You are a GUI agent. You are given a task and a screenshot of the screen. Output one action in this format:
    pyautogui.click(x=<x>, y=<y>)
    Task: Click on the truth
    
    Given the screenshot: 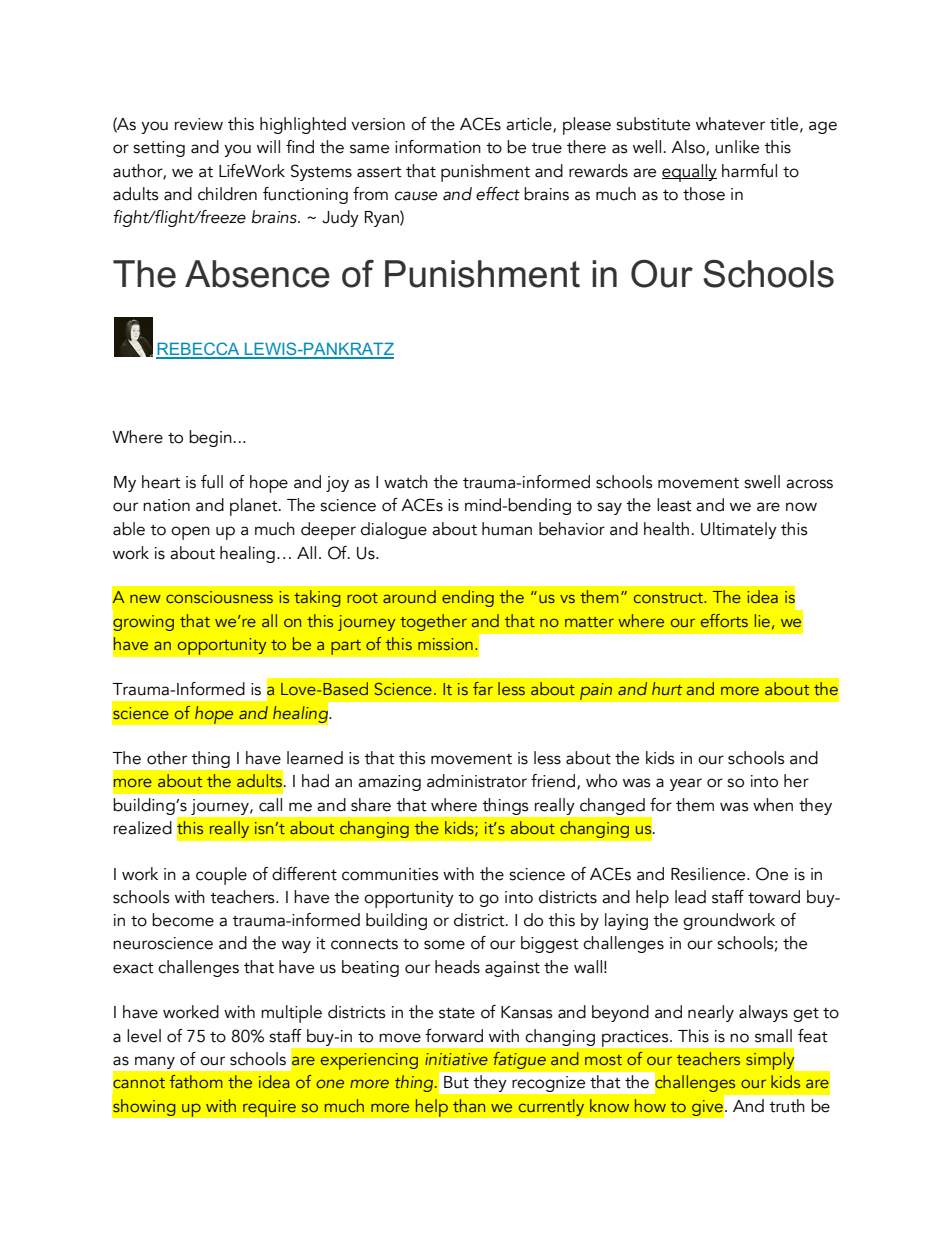 What is the action you would take?
    pyautogui.click(x=787, y=1106)
